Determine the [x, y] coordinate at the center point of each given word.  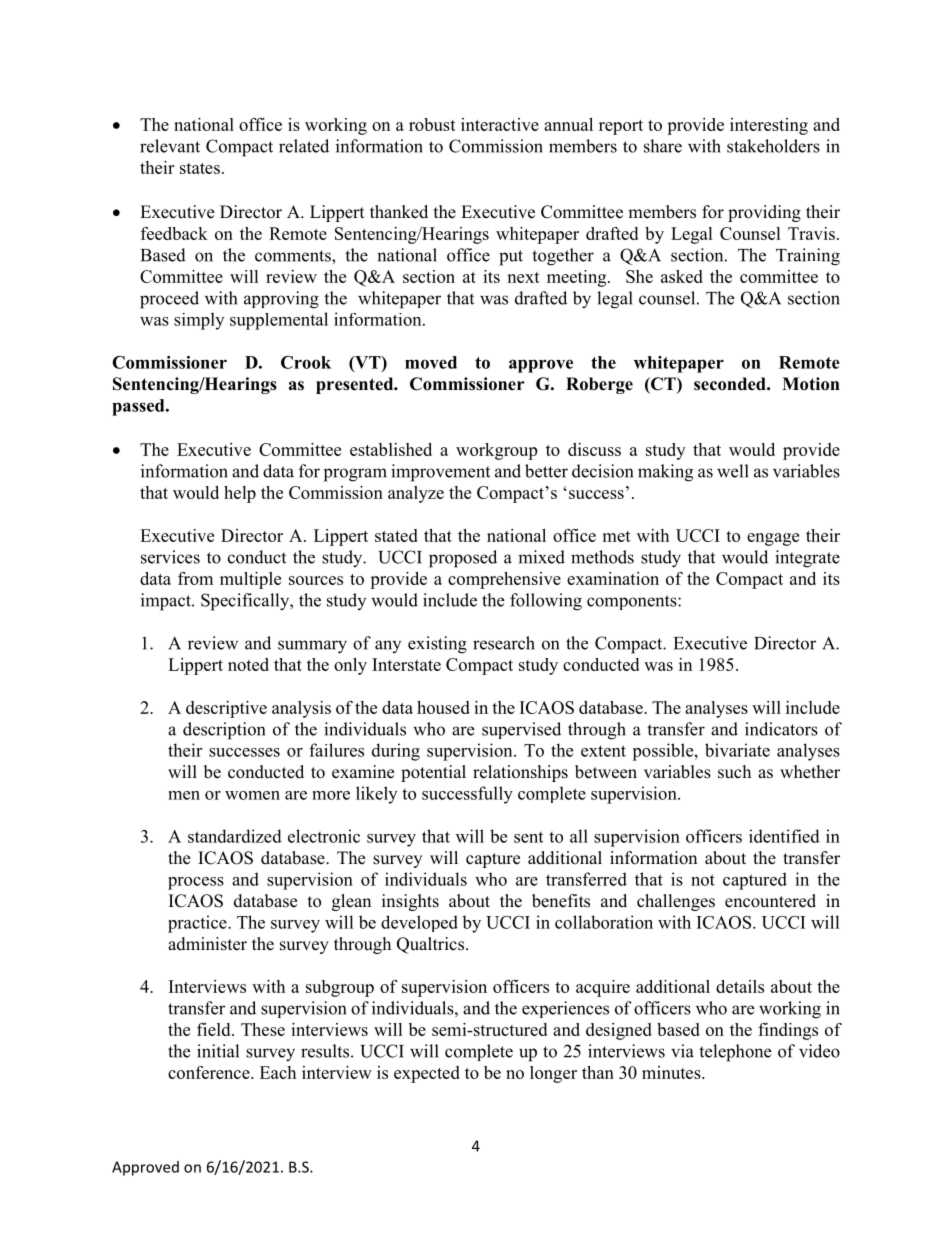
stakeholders [773, 146]
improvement [440, 473]
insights [410, 902]
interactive [500, 124]
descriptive [226, 709]
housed [443, 707]
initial [218, 1051]
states [200, 168]
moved [431, 362]
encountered [770, 901]
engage [773, 539]
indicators [781, 729]
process [196, 883]
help [240, 494]
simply [199, 321]
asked [682, 276]
